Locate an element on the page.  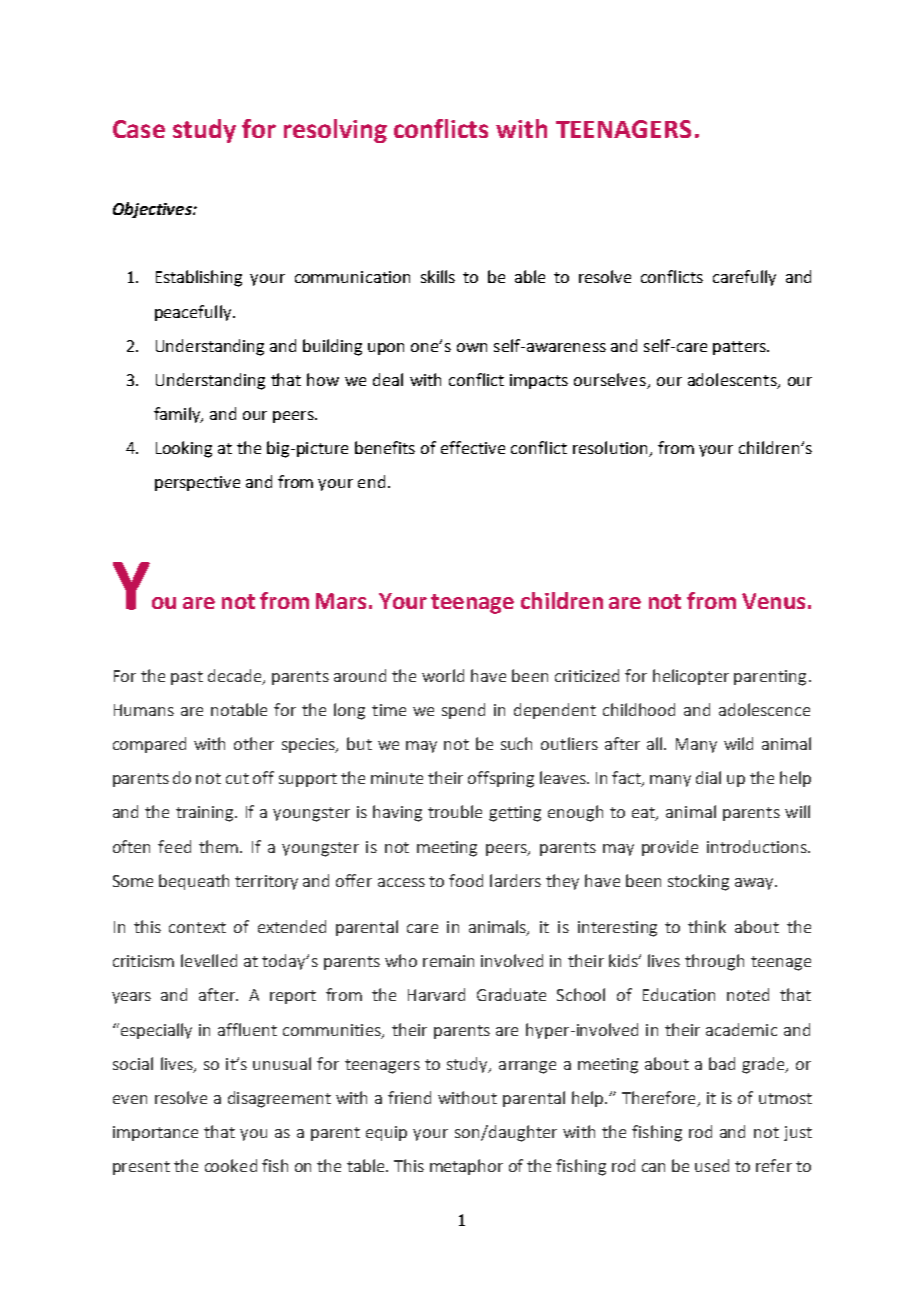
effective is located at coordinates (473, 447).
